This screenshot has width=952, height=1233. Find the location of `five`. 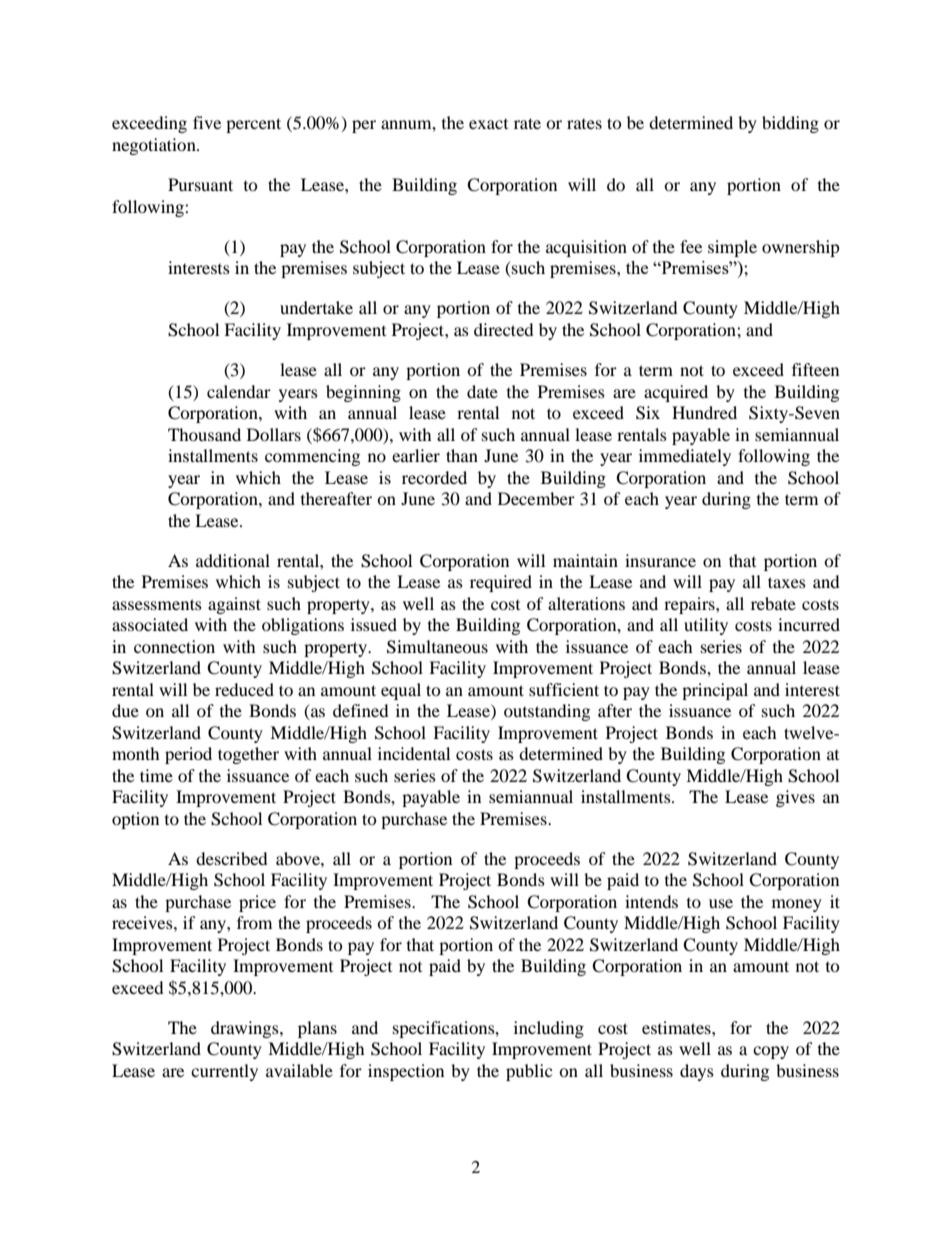

five is located at coordinates (207, 122).
